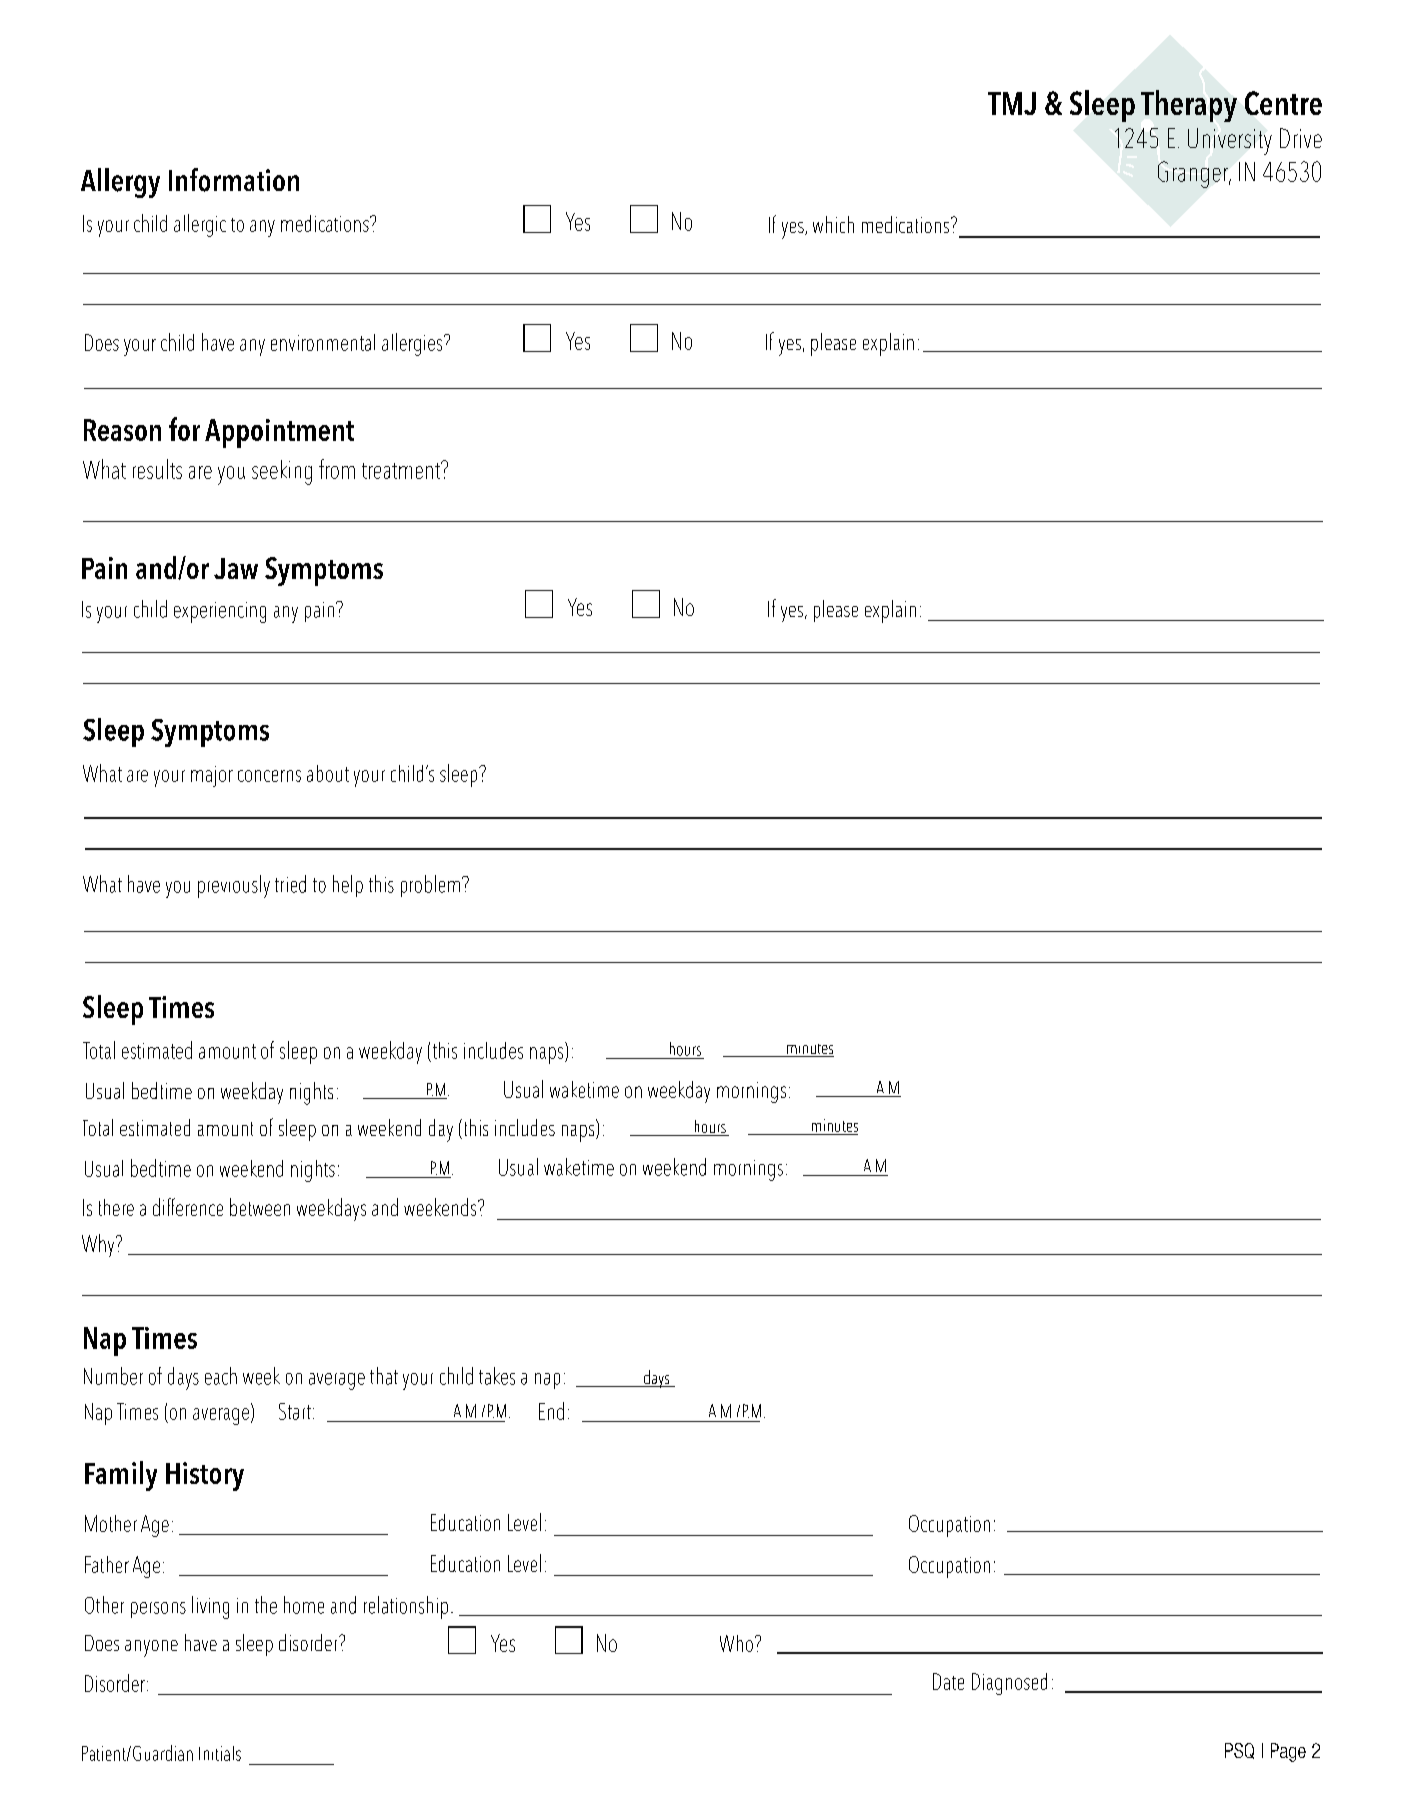 This image has width=1405, height=1818. I want to click on Who, so click(736, 1643).
